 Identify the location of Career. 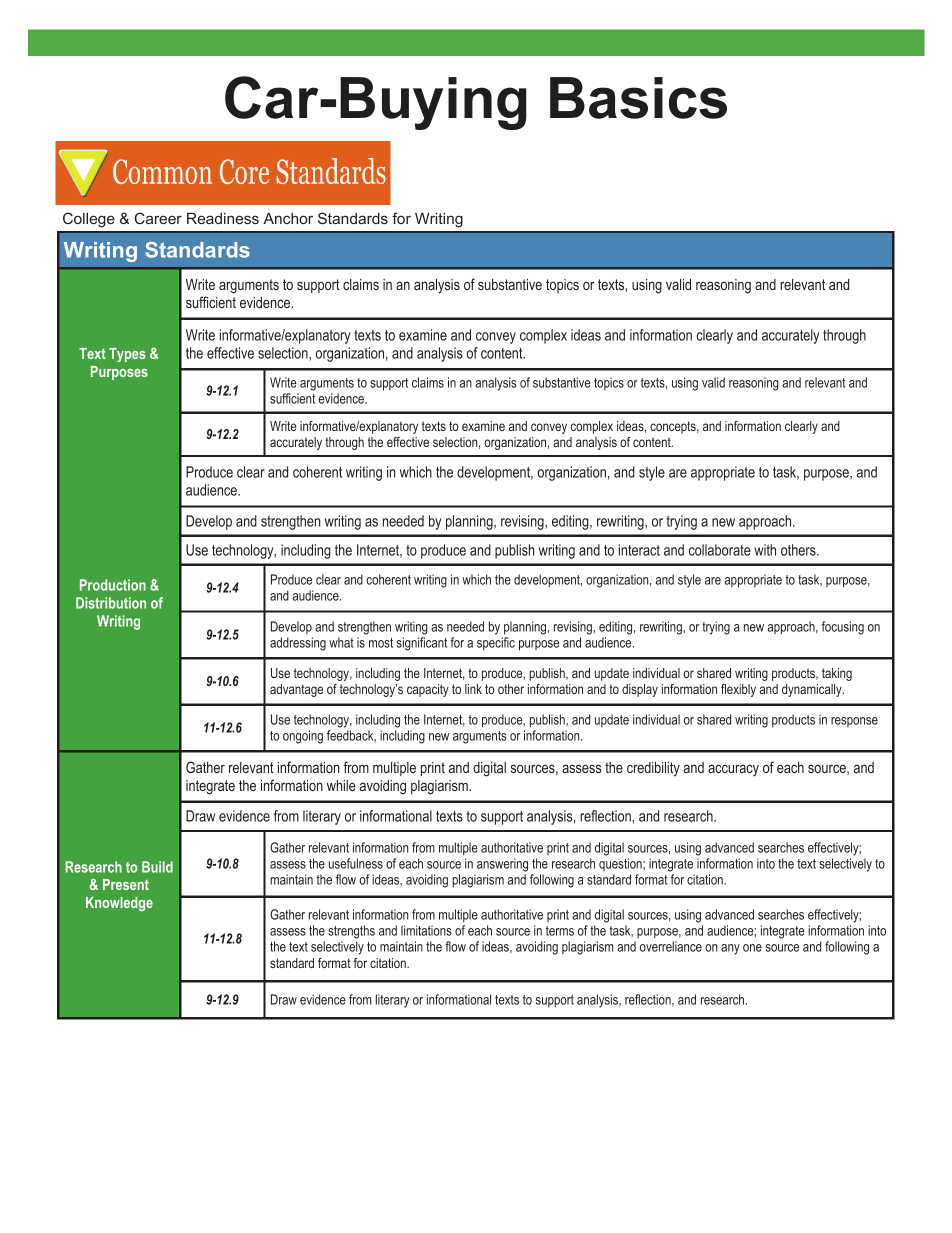
(158, 218).
